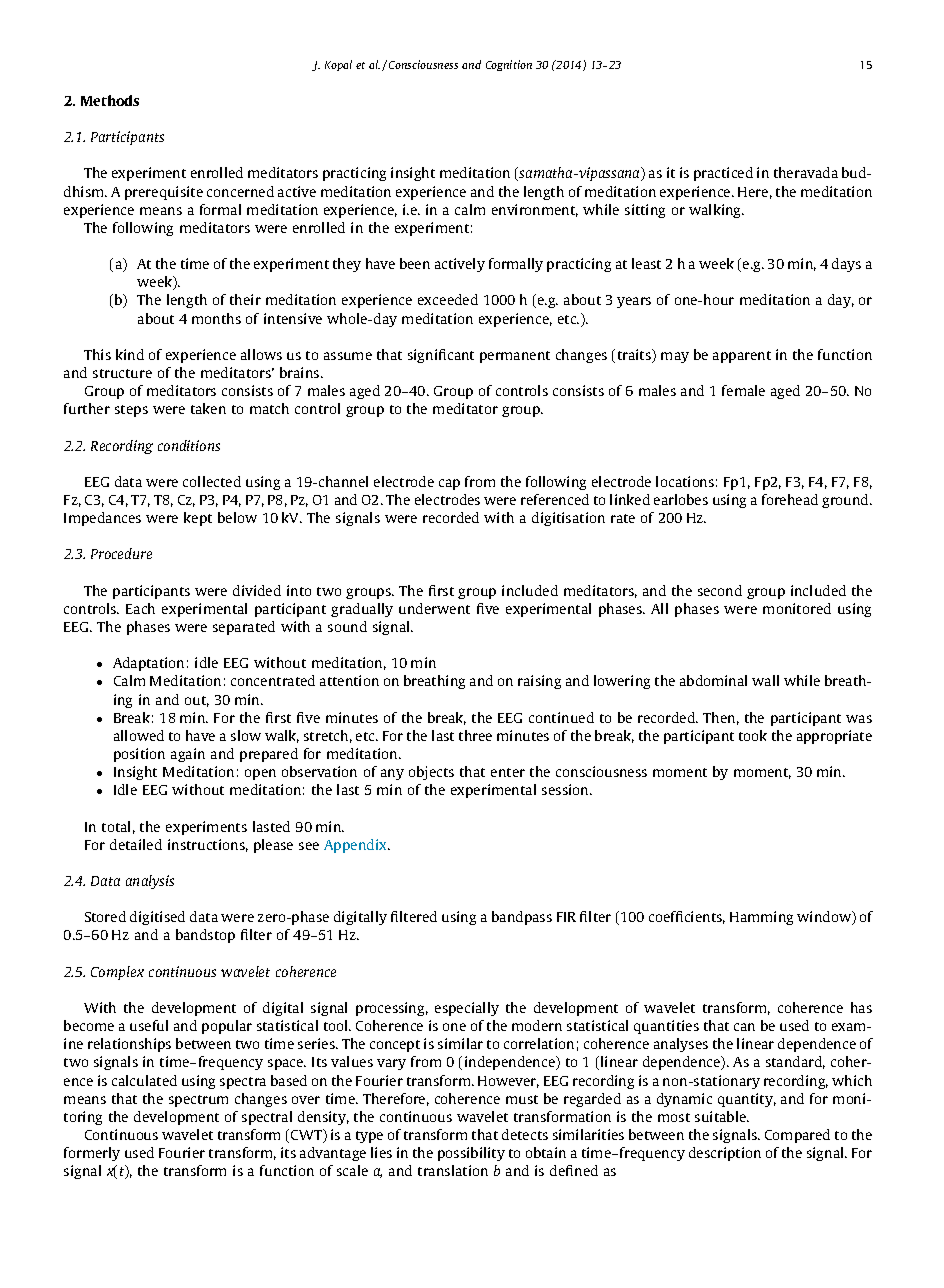 The width and height of the document is (944, 1288). Describe the element at coordinates (434, 608) in the document. I see `underwent` at that location.
